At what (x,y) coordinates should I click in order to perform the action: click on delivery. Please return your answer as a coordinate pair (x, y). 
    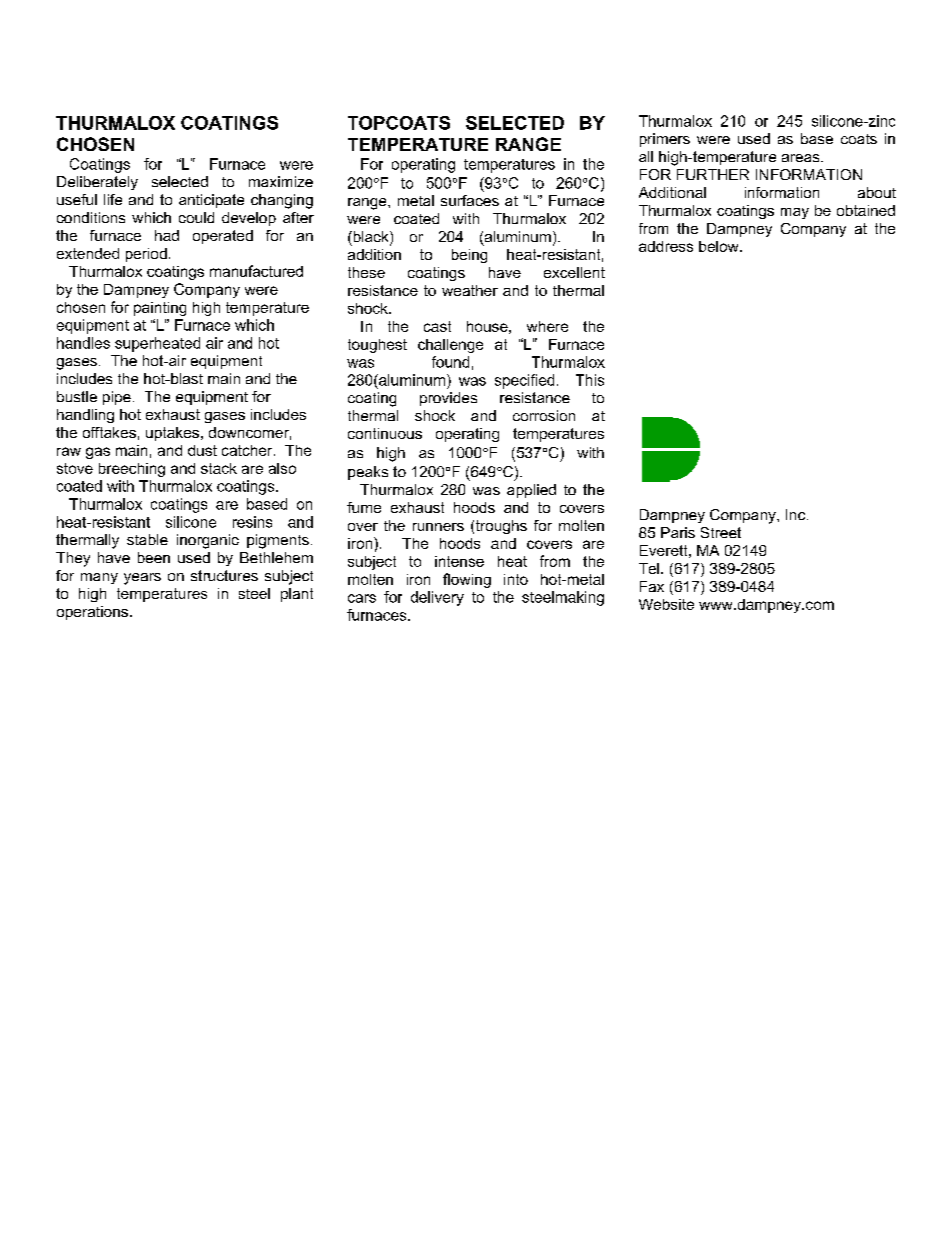
    Looking at the image, I should click on (437, 598).
